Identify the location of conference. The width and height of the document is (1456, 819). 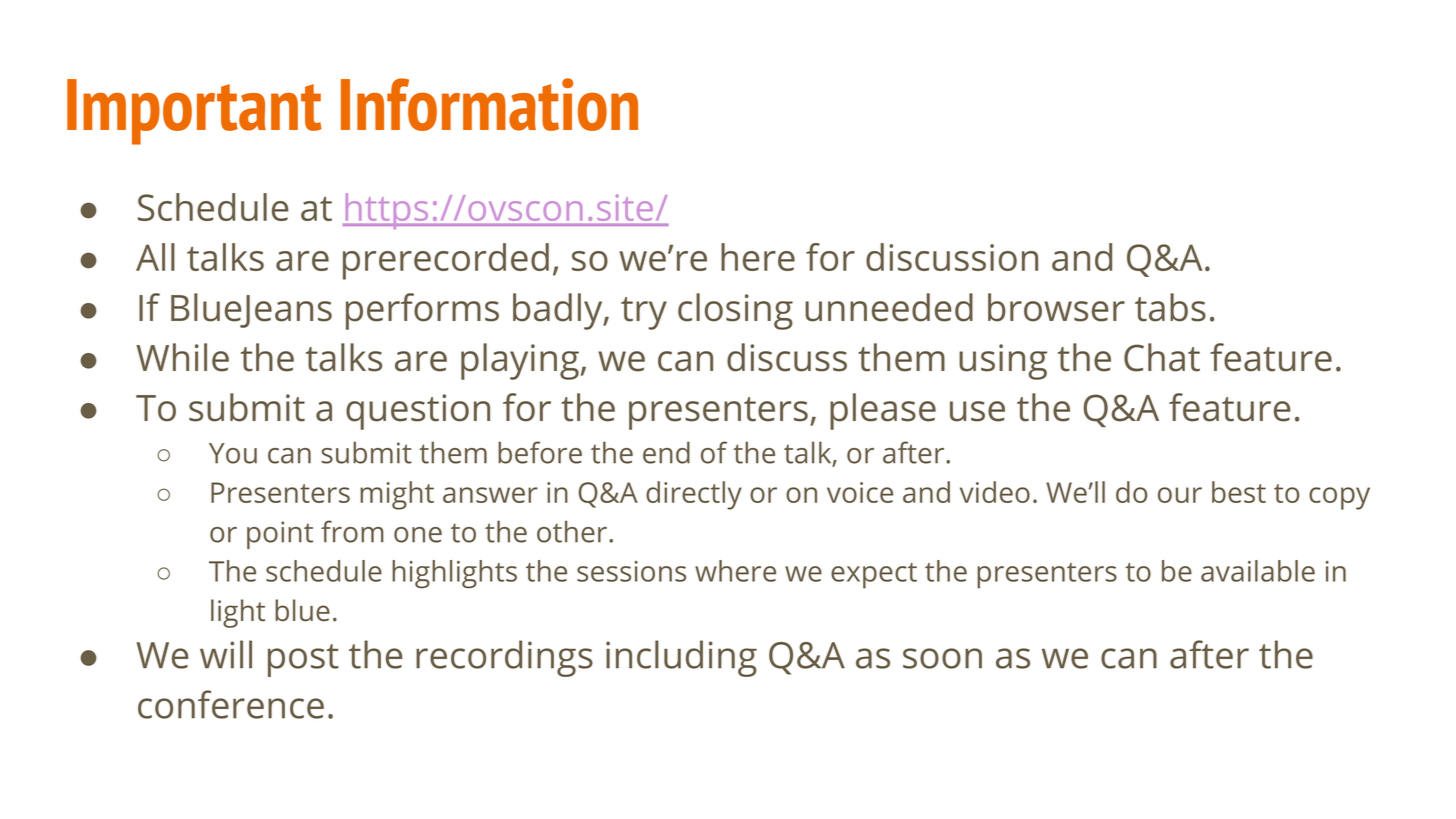
(231, 704).
